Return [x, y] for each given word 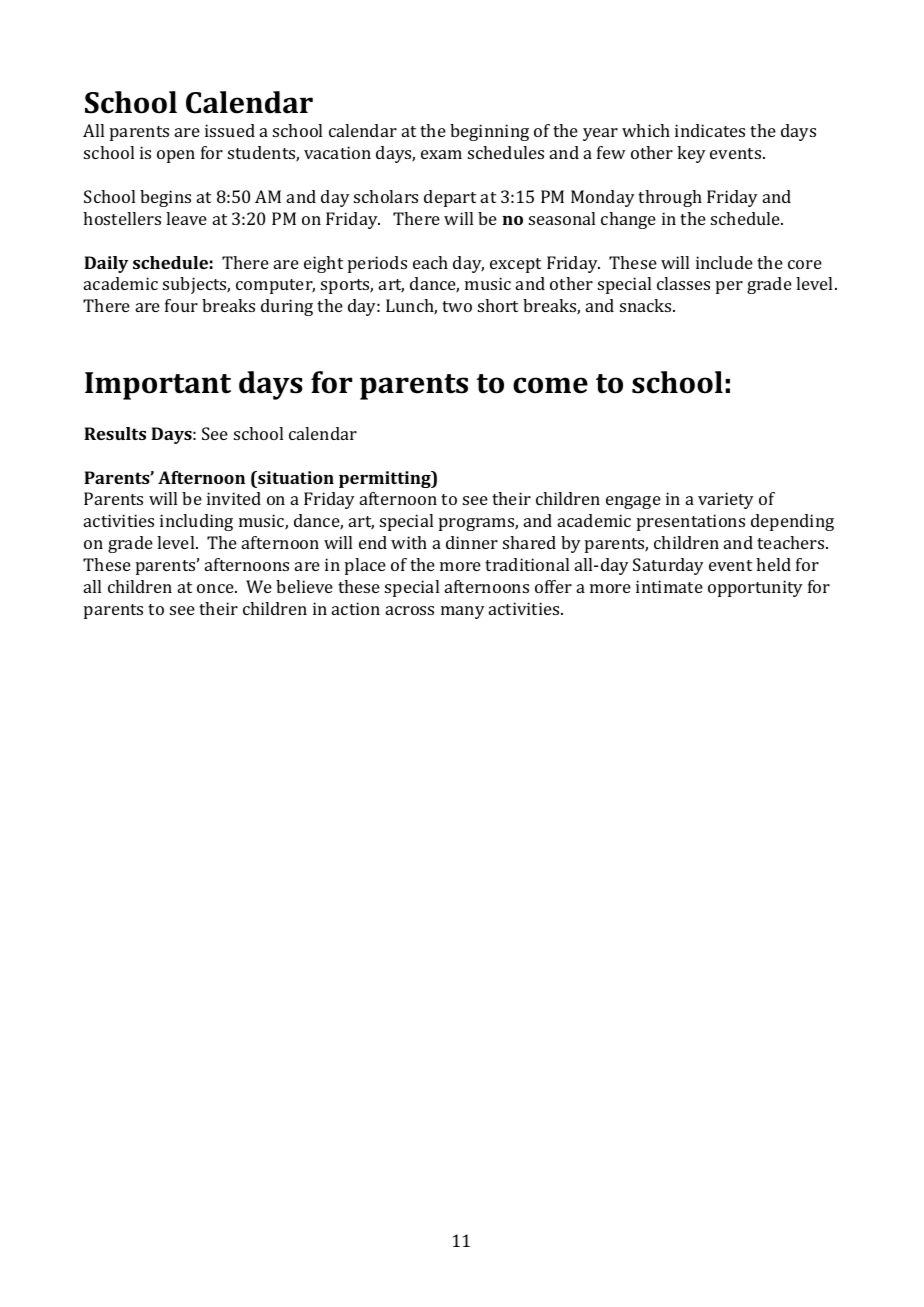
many [463, 612]
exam [441, 154]
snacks [647, 305]
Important [158, 386]
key [691, 154]
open [176, 156]
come [550, 385]
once [216, 588]
